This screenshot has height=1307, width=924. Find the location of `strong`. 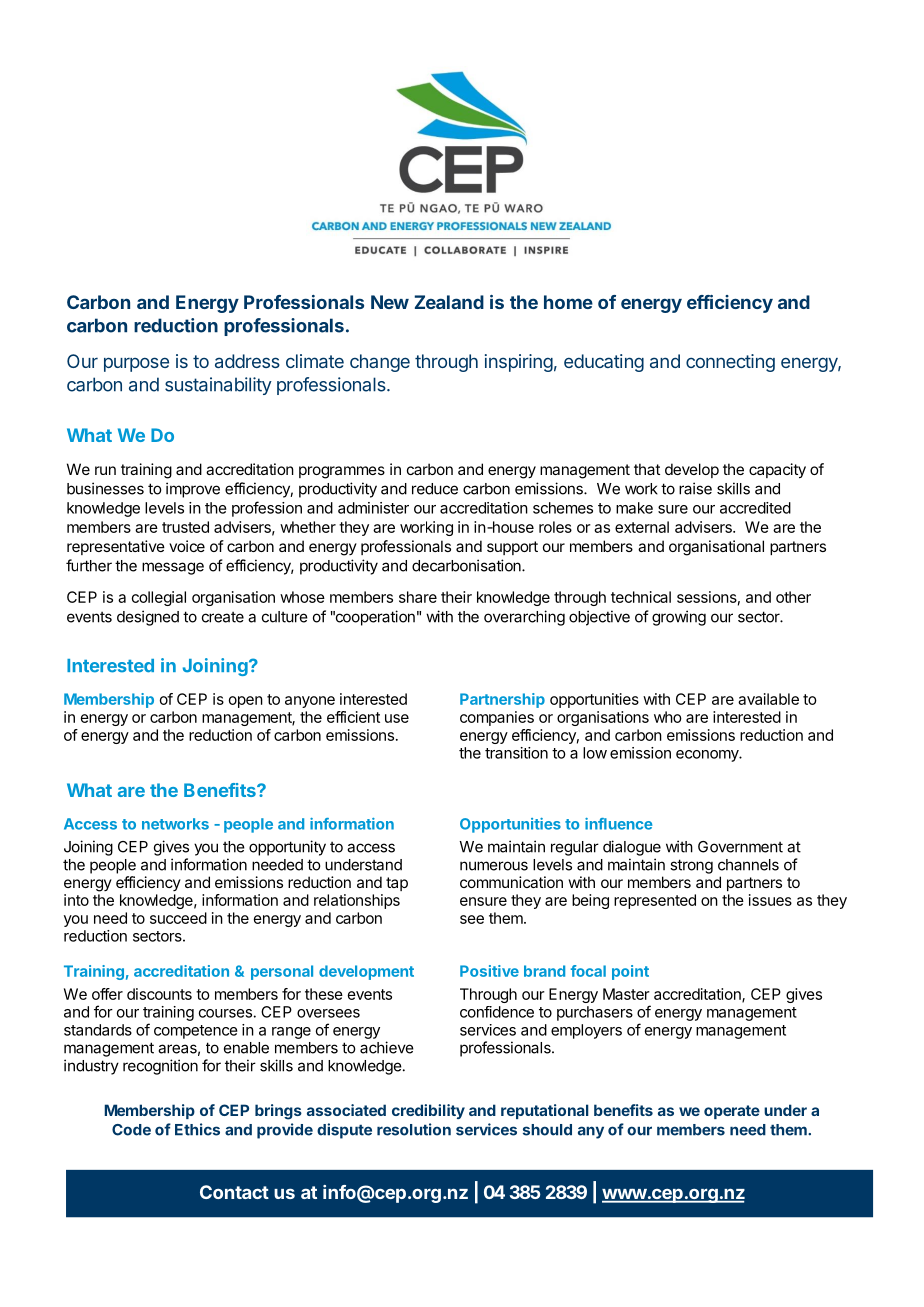

strong is located at coordinates (691, 866).
